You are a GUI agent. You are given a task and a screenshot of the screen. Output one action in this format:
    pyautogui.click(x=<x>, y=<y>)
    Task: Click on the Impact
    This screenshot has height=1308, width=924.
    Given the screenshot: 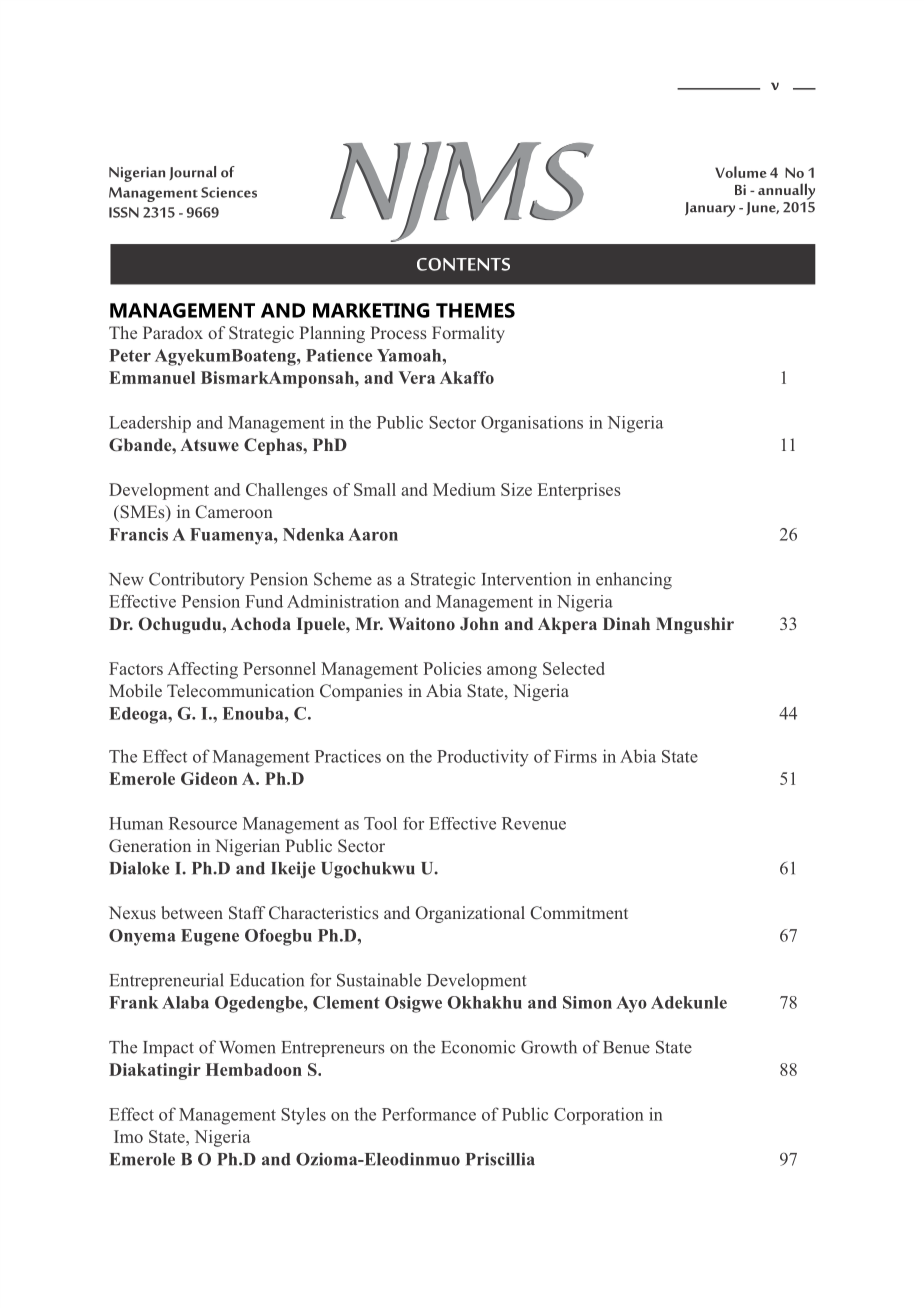 What is the action you would take?
    pyautogui.click(x=168, y=1049)
